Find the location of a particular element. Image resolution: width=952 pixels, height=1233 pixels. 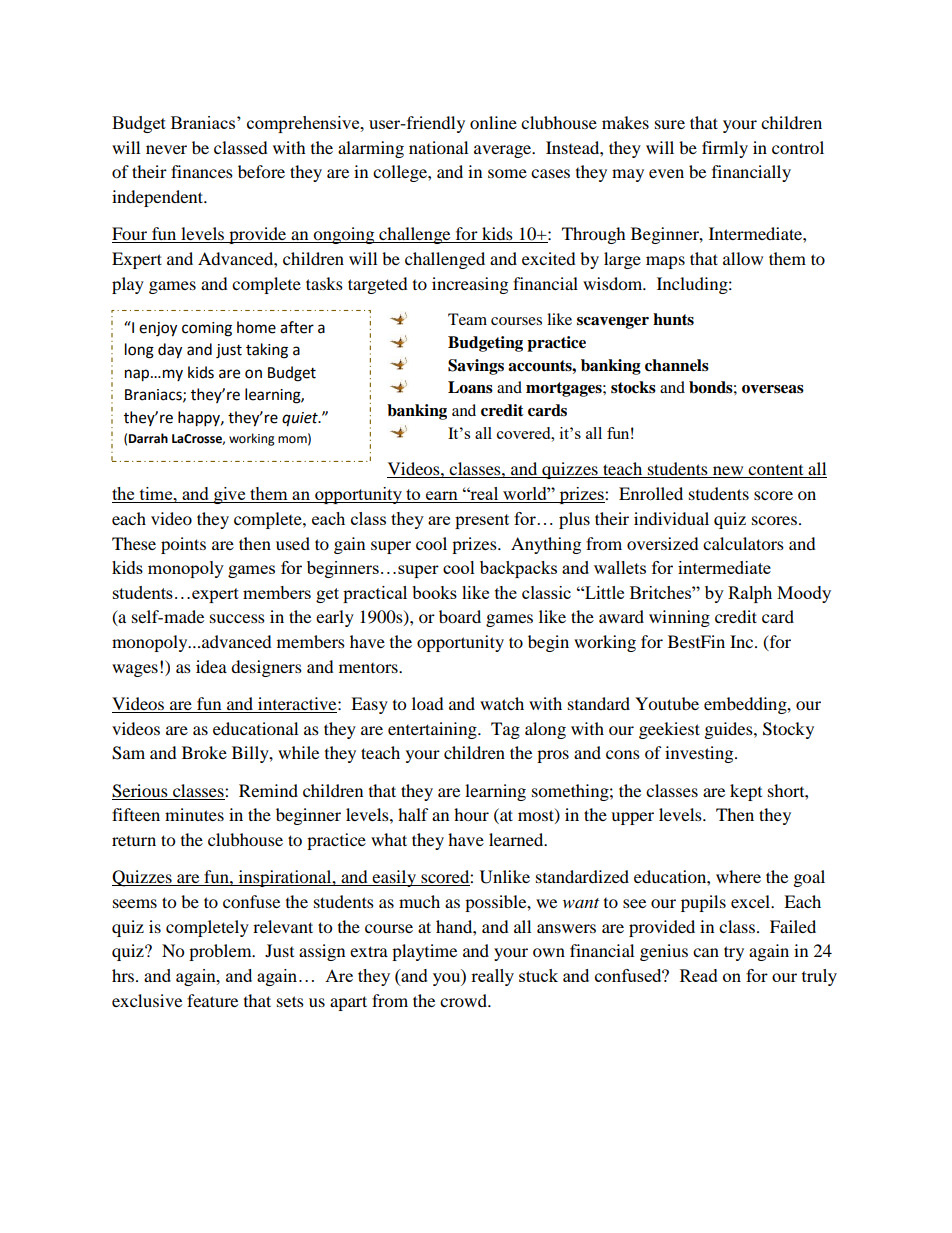

calculators is located at coordinates (743, 543).
